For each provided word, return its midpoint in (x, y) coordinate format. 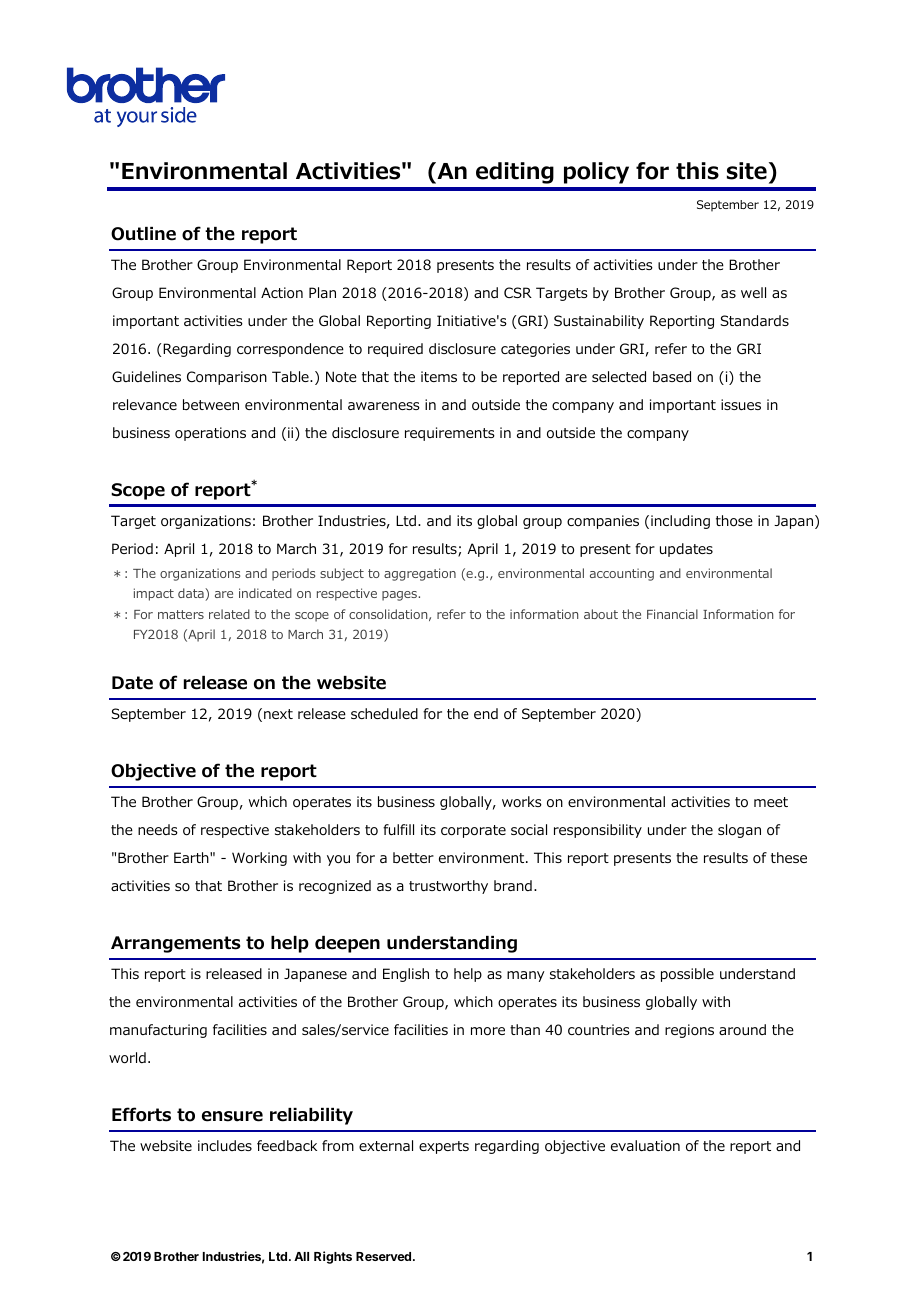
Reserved (385, 1256)
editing (515, 173)
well (753, 292)
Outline (143, 234)
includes (225, 1145)
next (278, 714)
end (486, 713)
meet (771, 802)
